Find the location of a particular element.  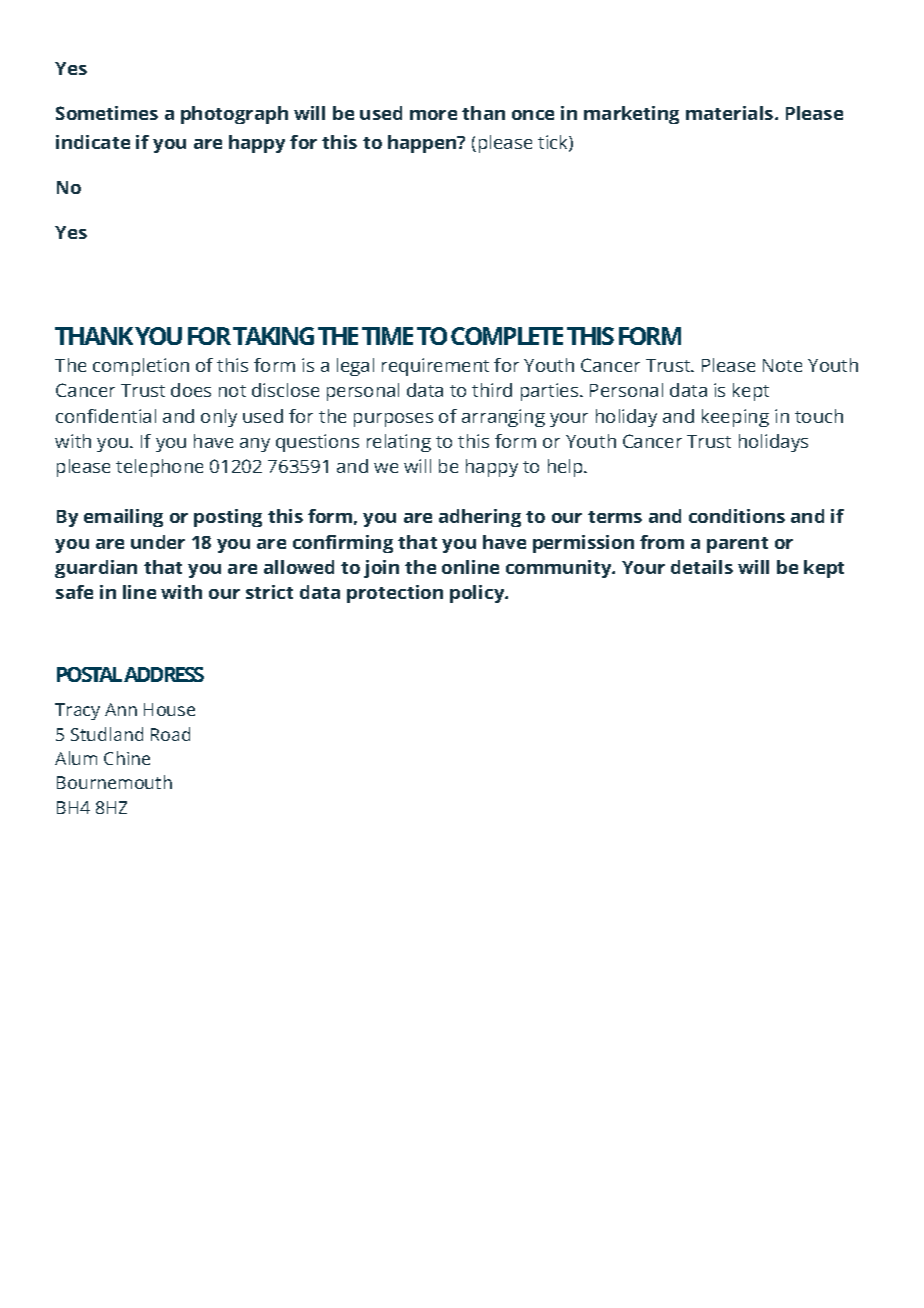

conditions is located at coordinates (737, 516).
